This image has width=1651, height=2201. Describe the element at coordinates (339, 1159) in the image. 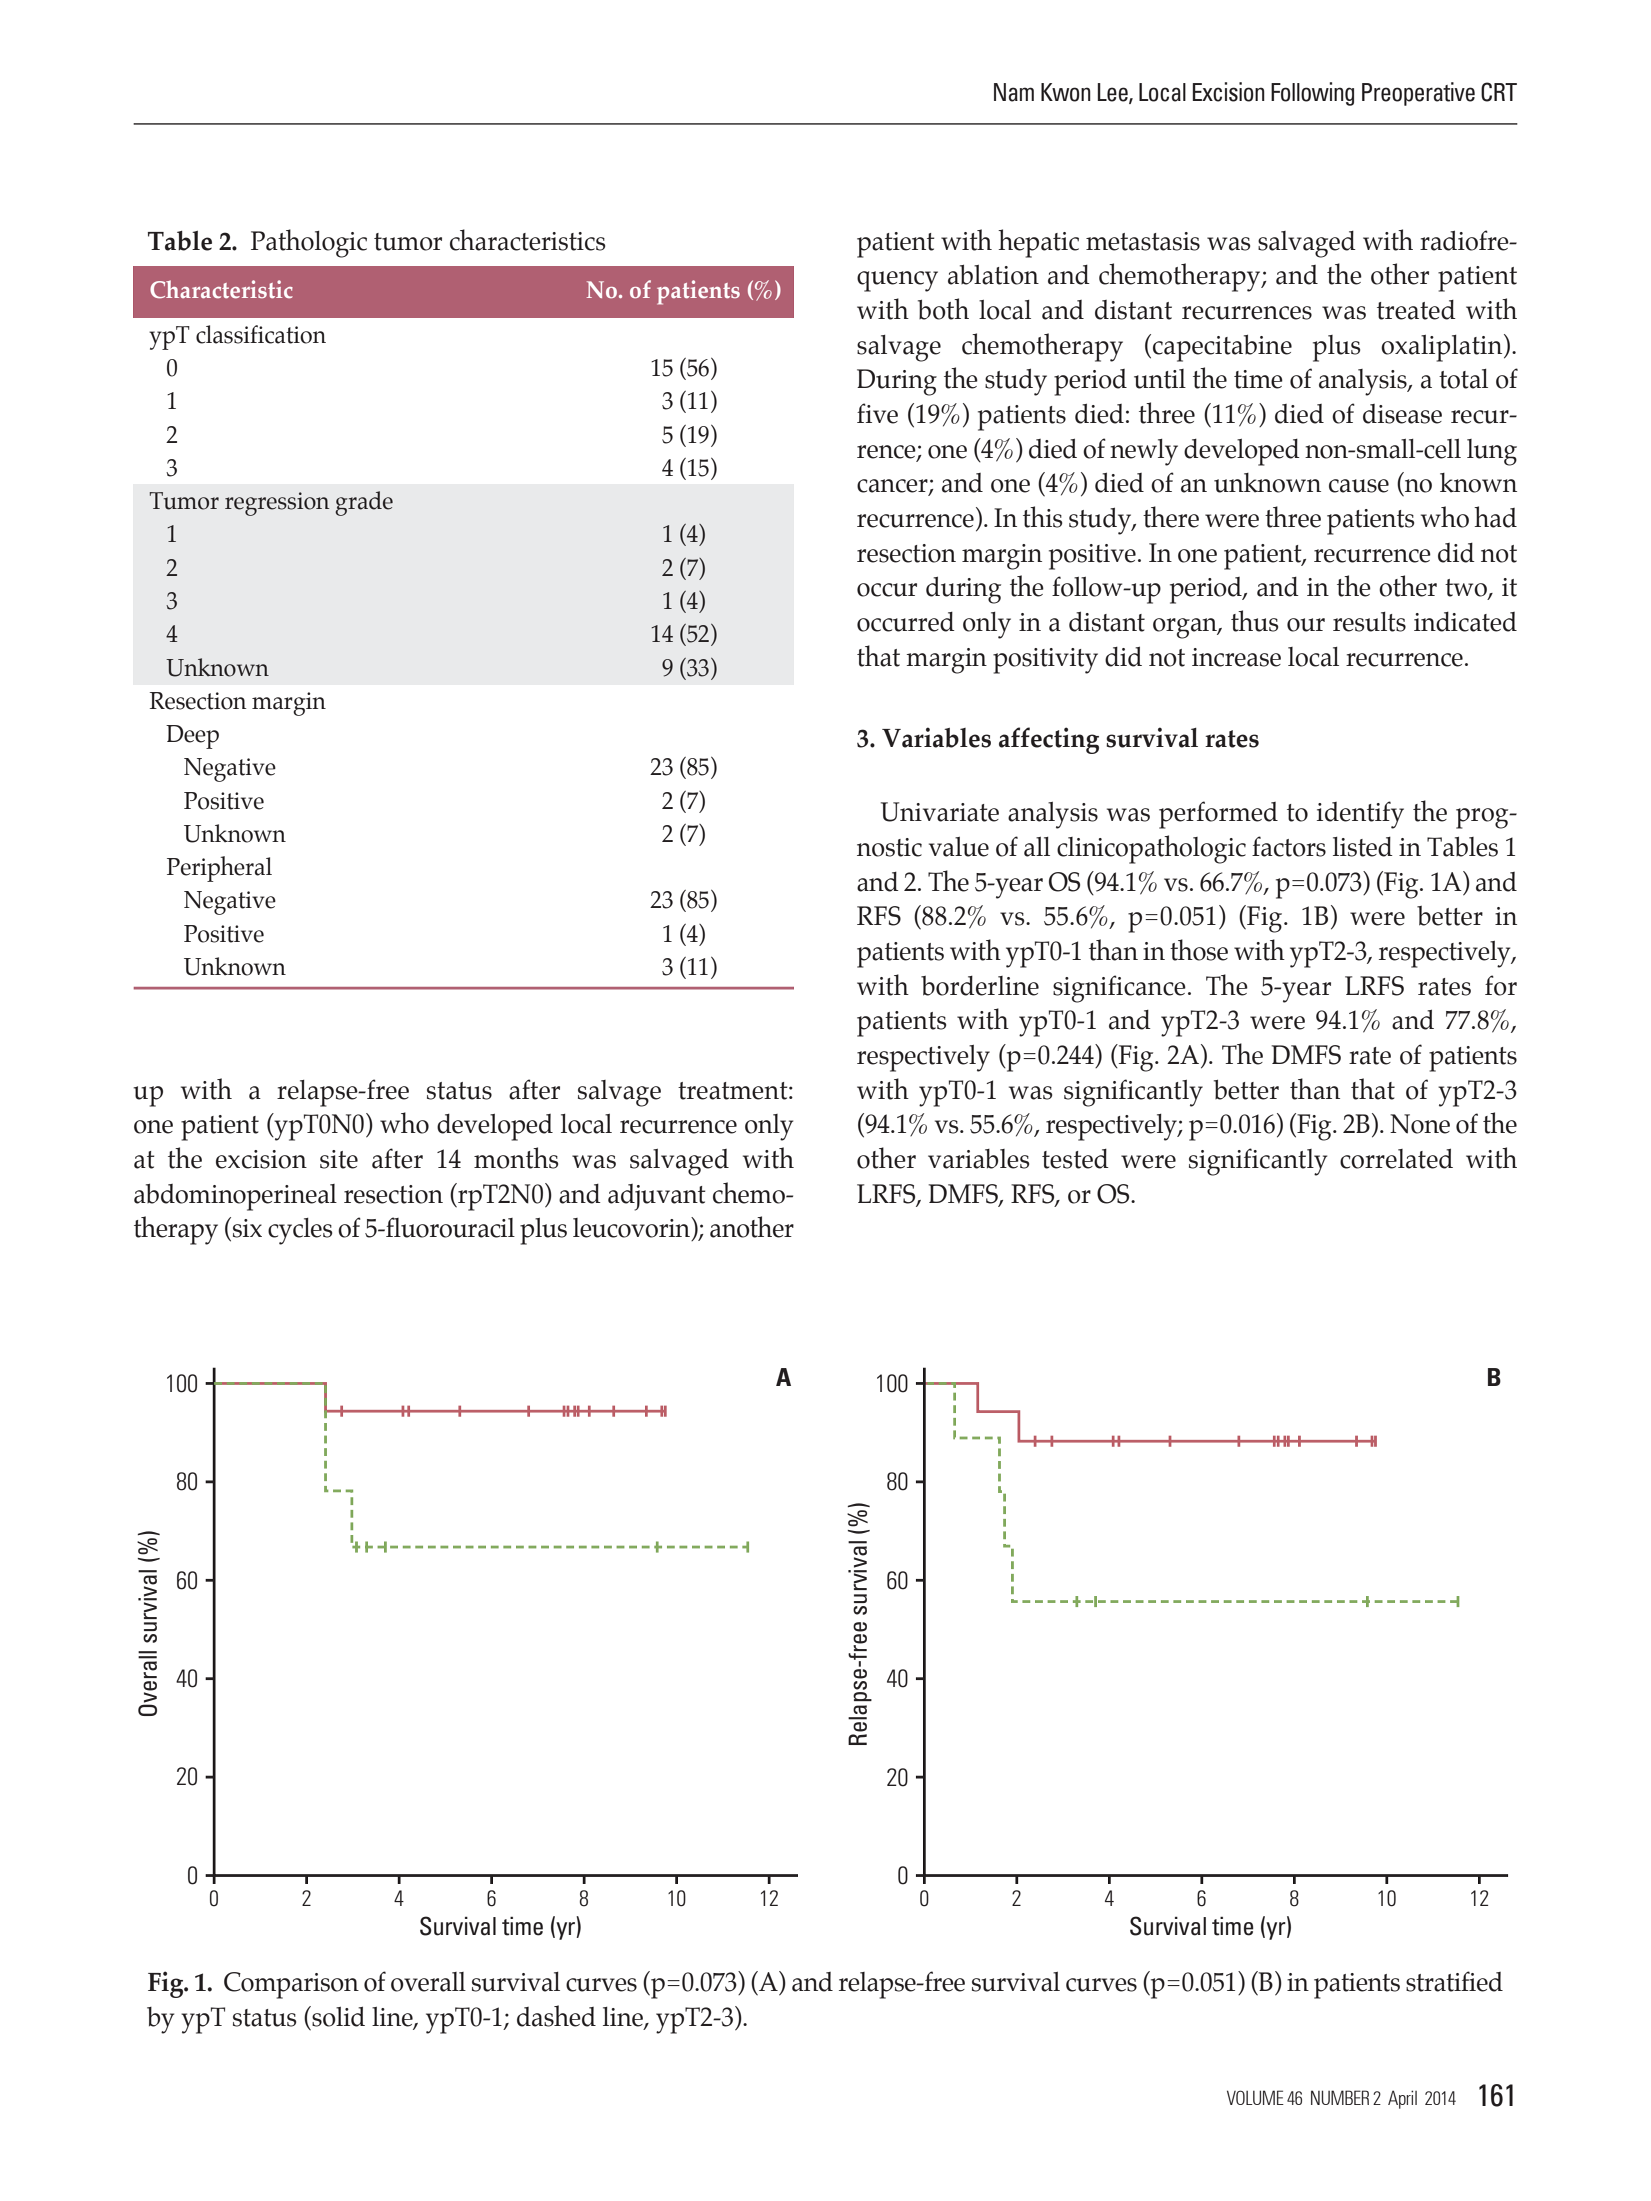

I see `site` at that location.
